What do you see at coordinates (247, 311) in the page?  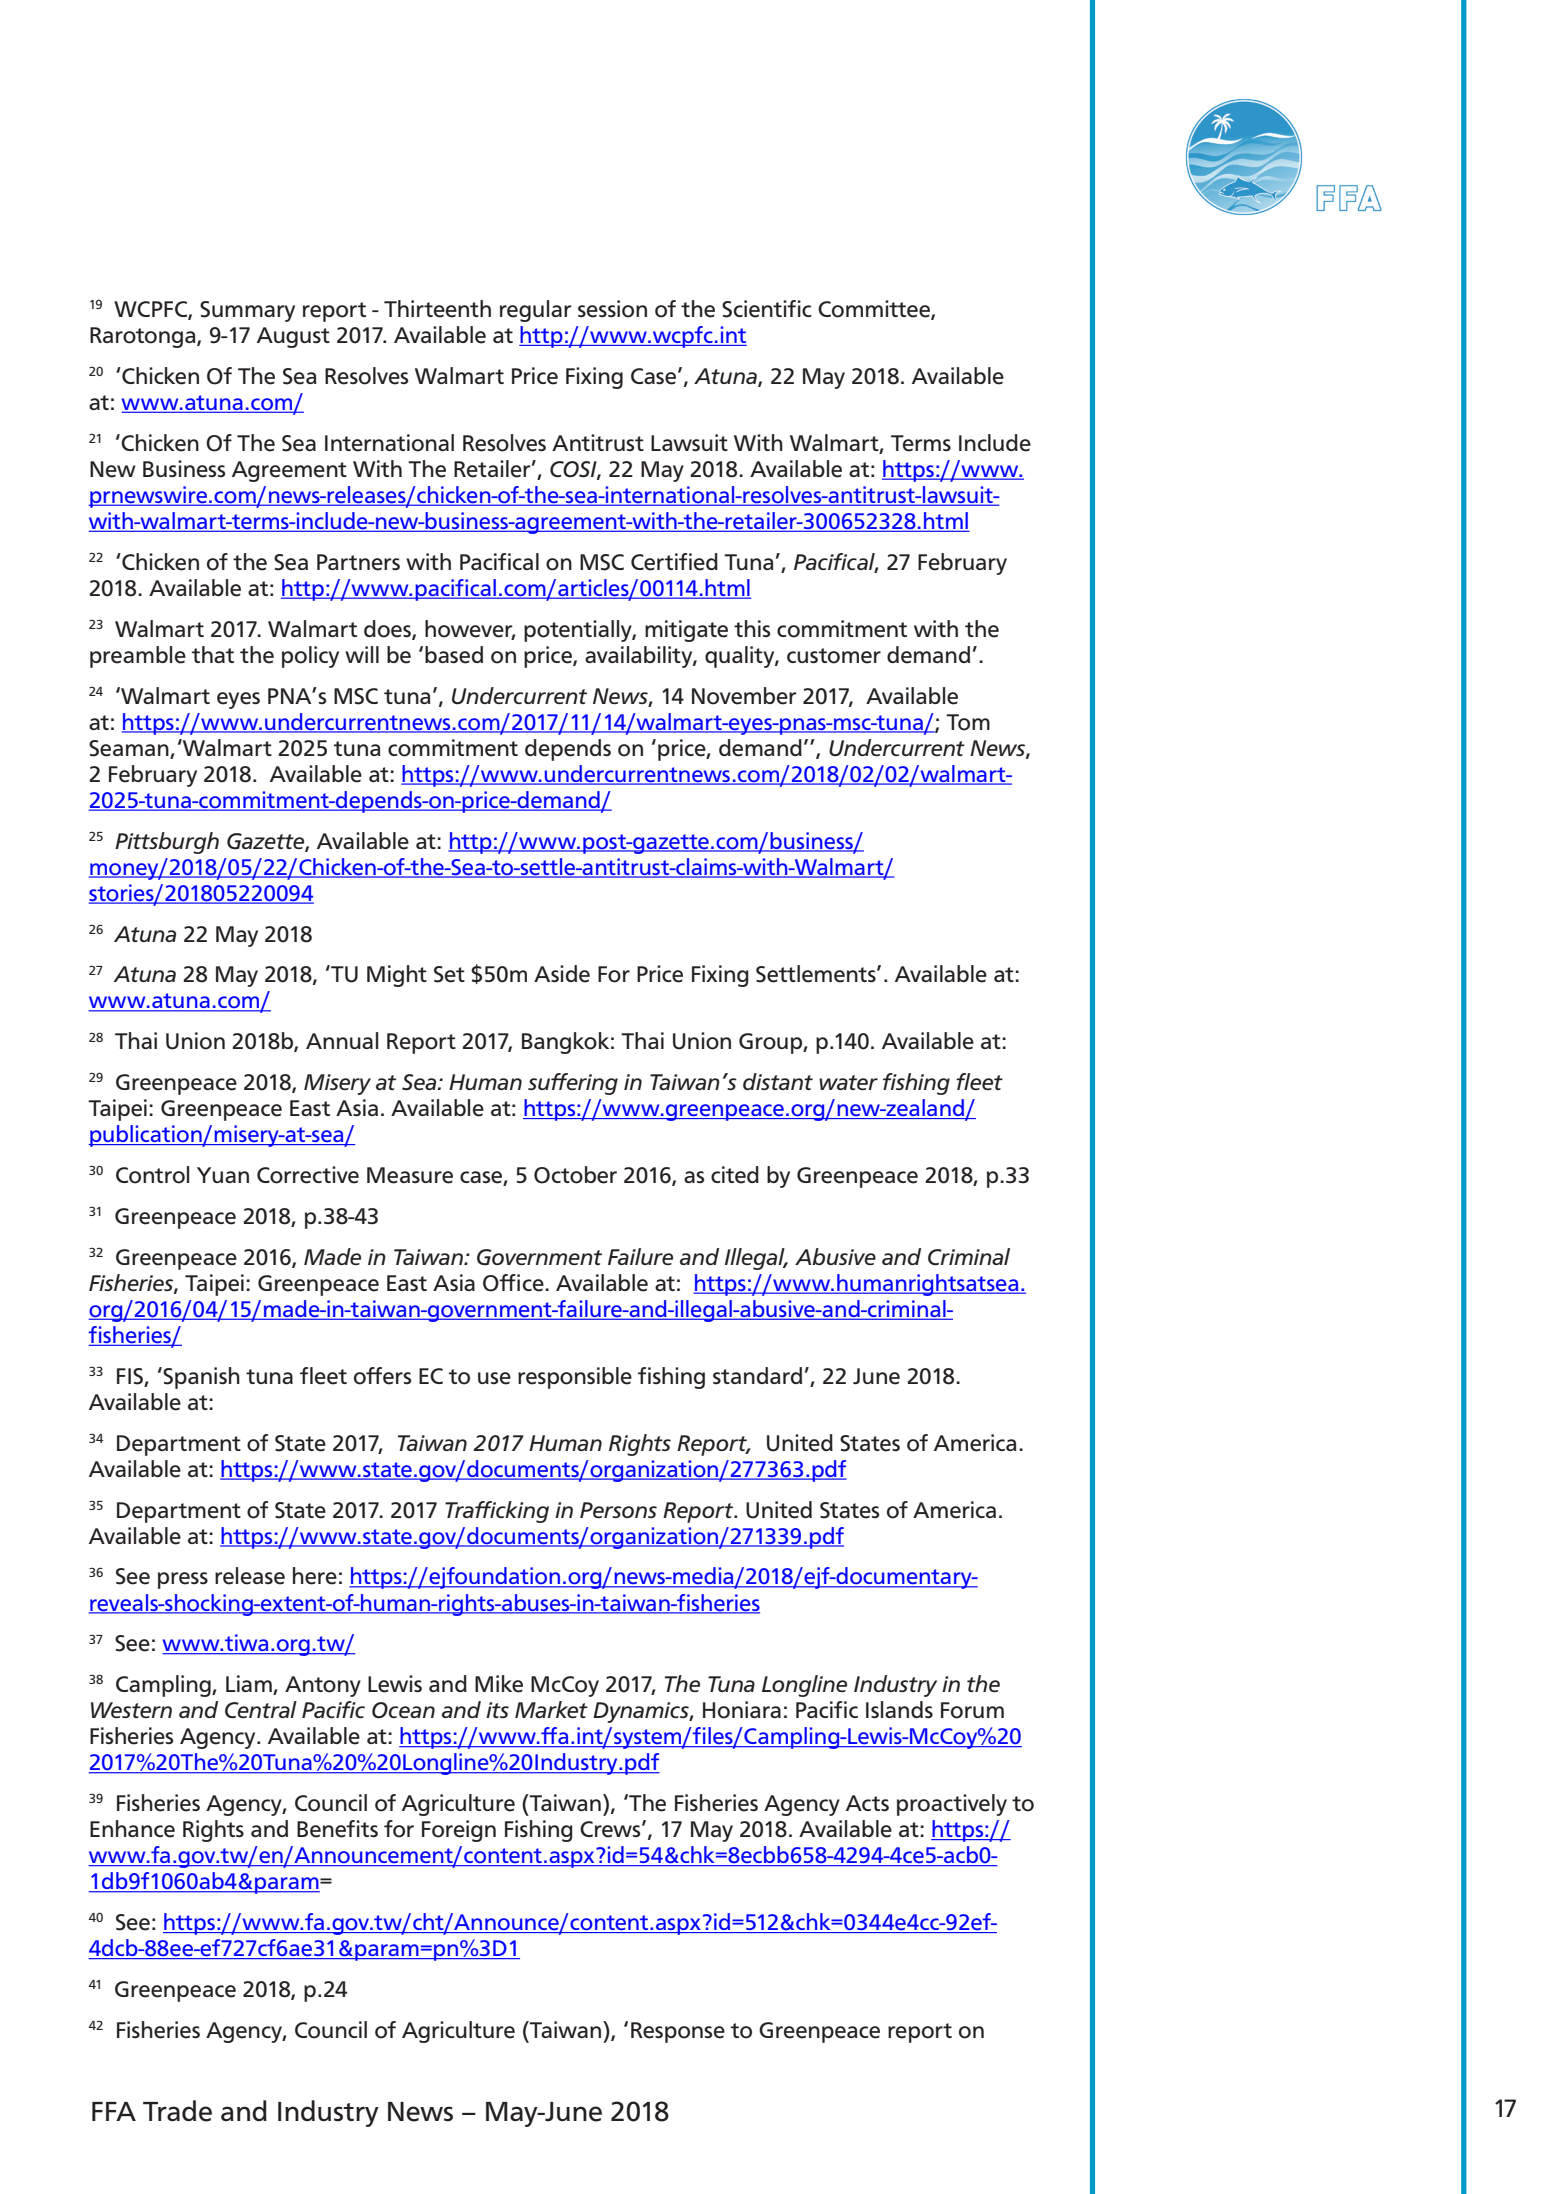 I see `Summary` at bounding box center [247, 311].
